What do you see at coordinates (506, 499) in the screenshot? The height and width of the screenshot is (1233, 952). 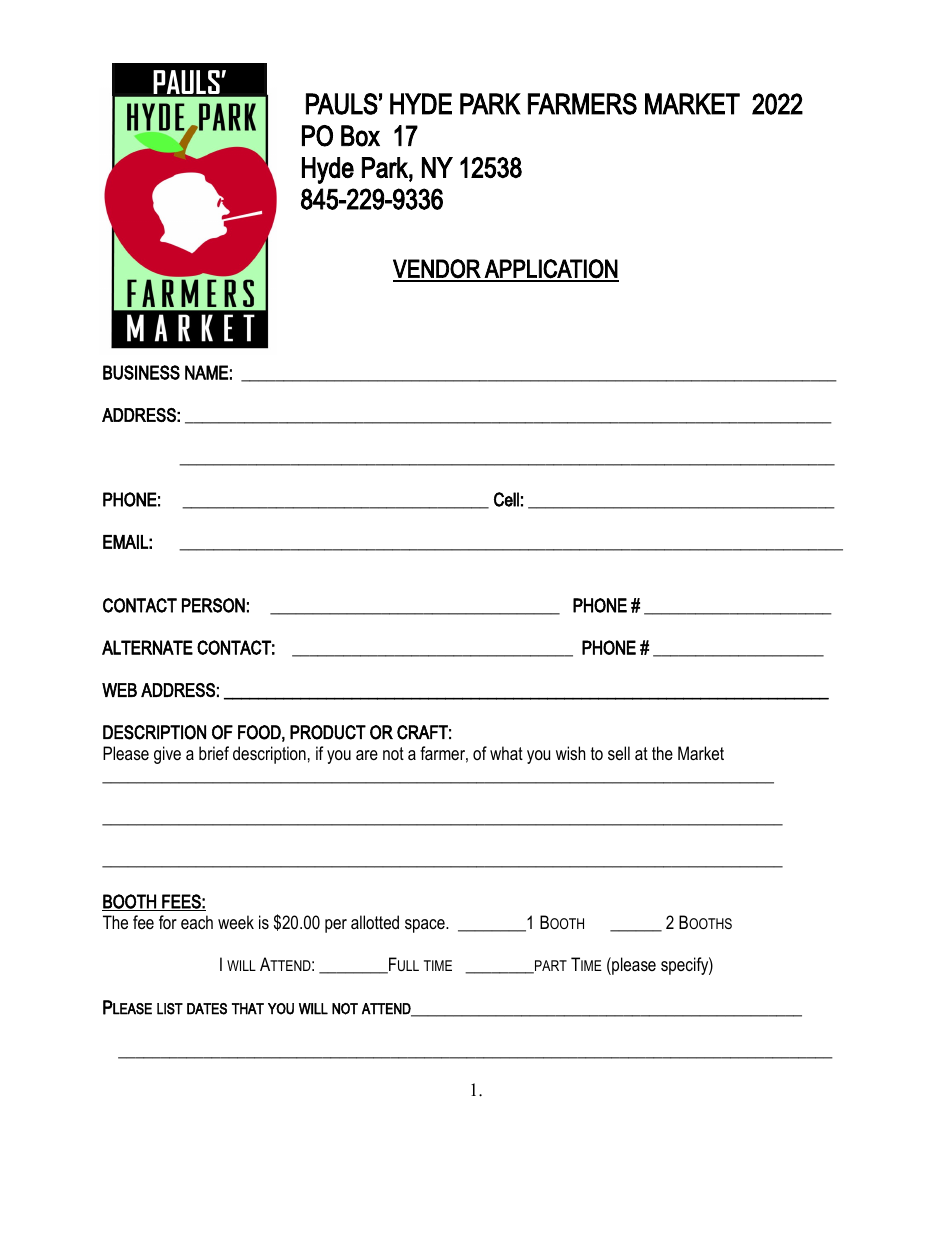 I see `Cell` at bounding box center [506, 499].
